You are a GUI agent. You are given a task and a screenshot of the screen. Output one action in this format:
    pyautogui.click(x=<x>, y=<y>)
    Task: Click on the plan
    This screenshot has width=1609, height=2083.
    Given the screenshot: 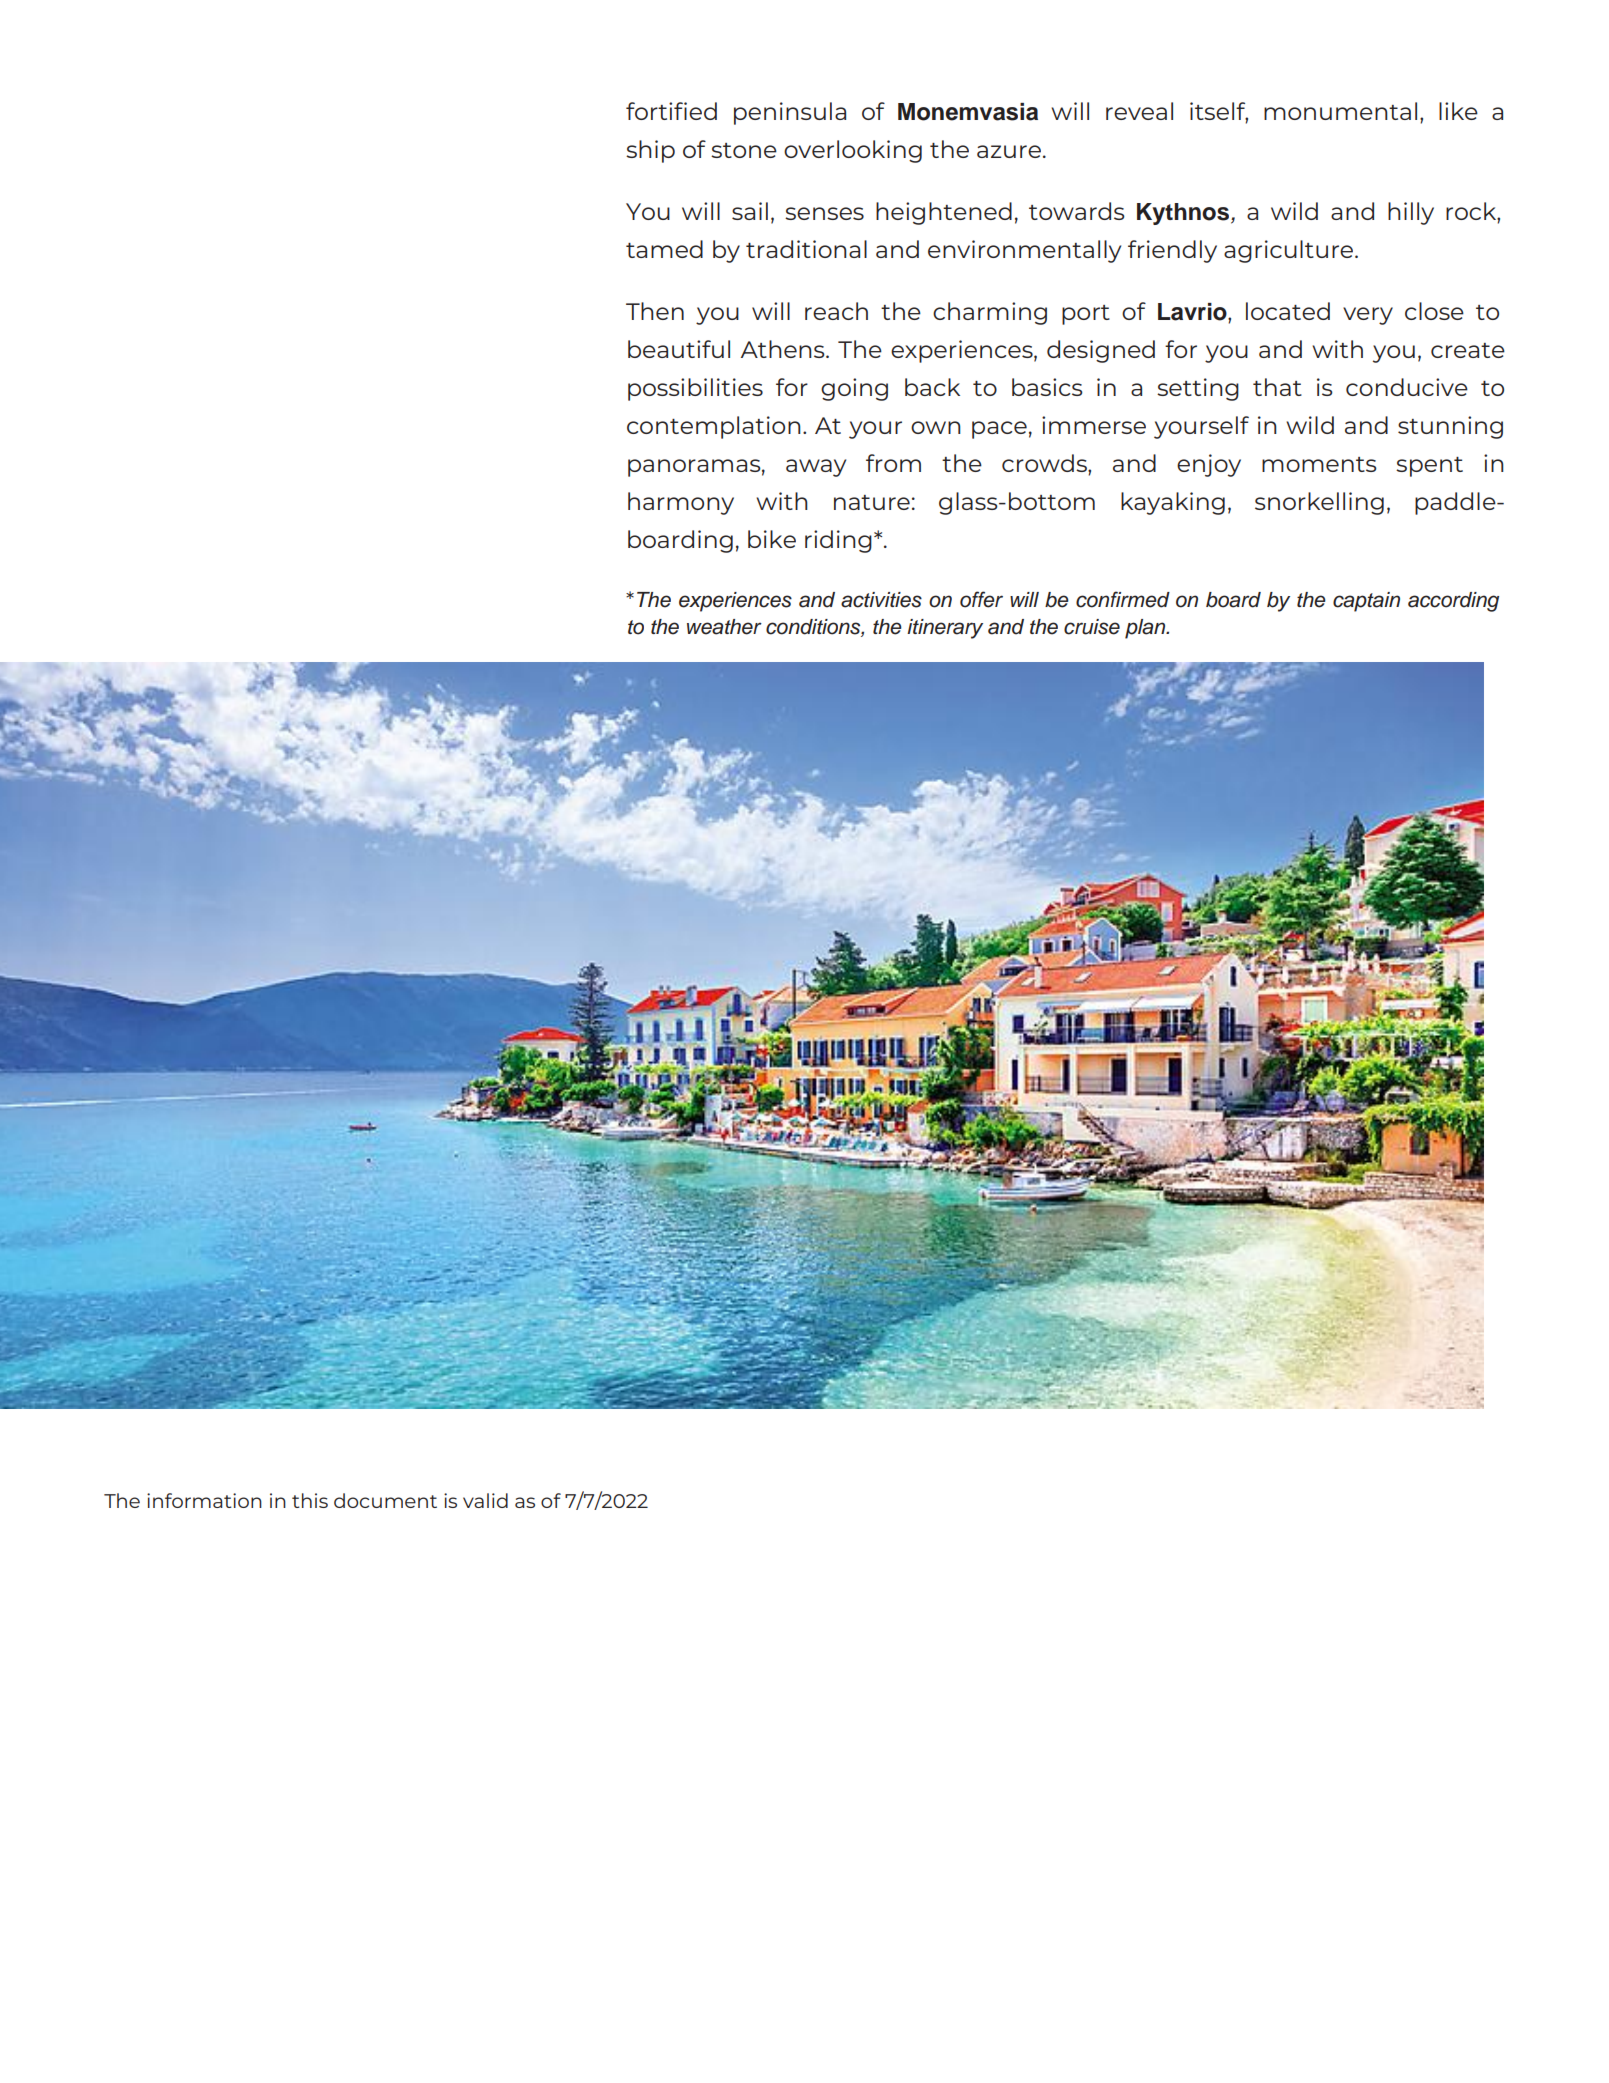 What is the action you would take?
    pyautogui.click(x=1146, y=629)
